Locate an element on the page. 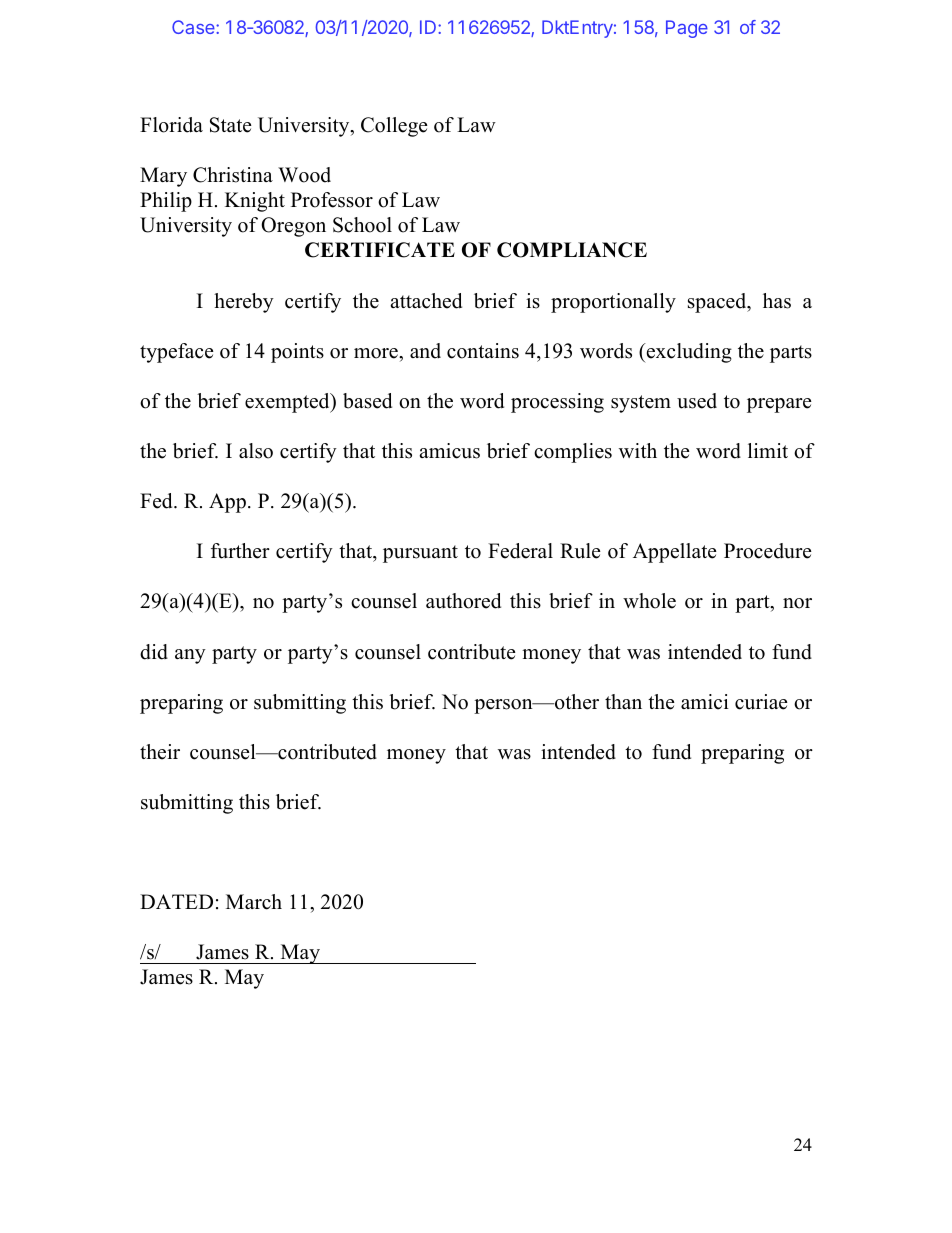 Image resolution: width=952 pixels, height=1233 pixels. further is located at coordinates (240, 551).
